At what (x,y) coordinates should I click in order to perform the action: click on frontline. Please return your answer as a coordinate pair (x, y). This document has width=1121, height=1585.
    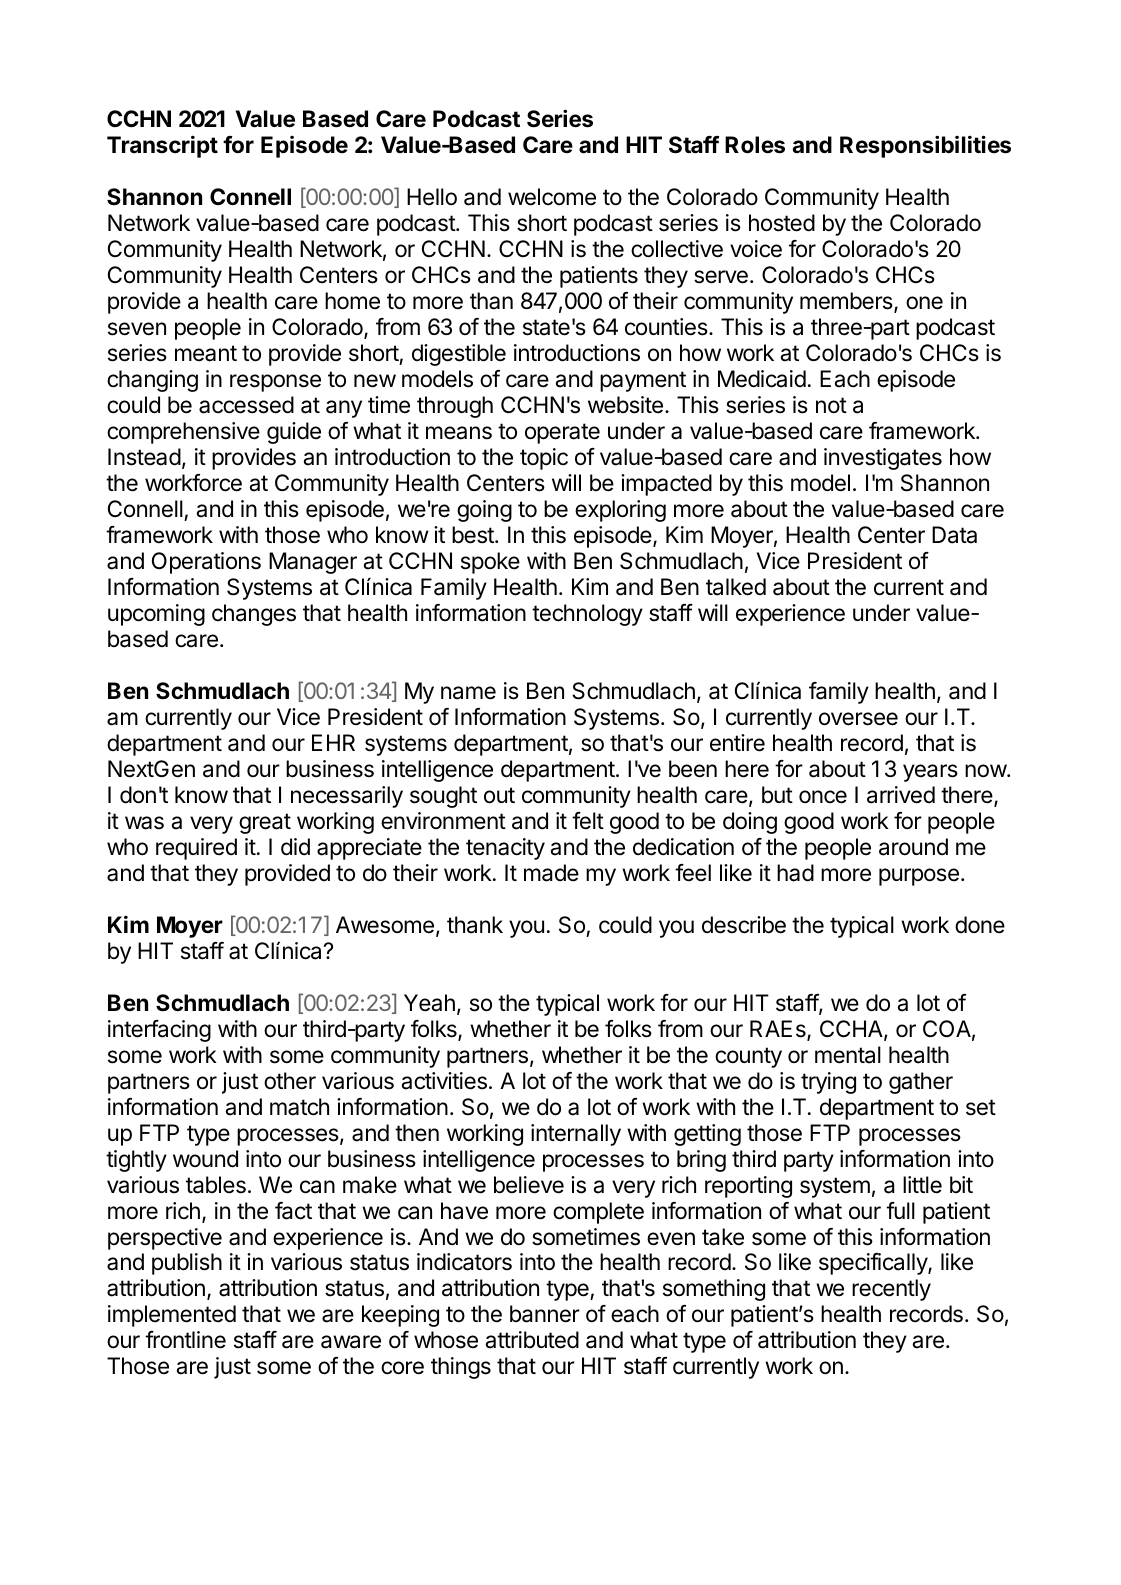
    Looking at the image, I should click on (185, 1340).
